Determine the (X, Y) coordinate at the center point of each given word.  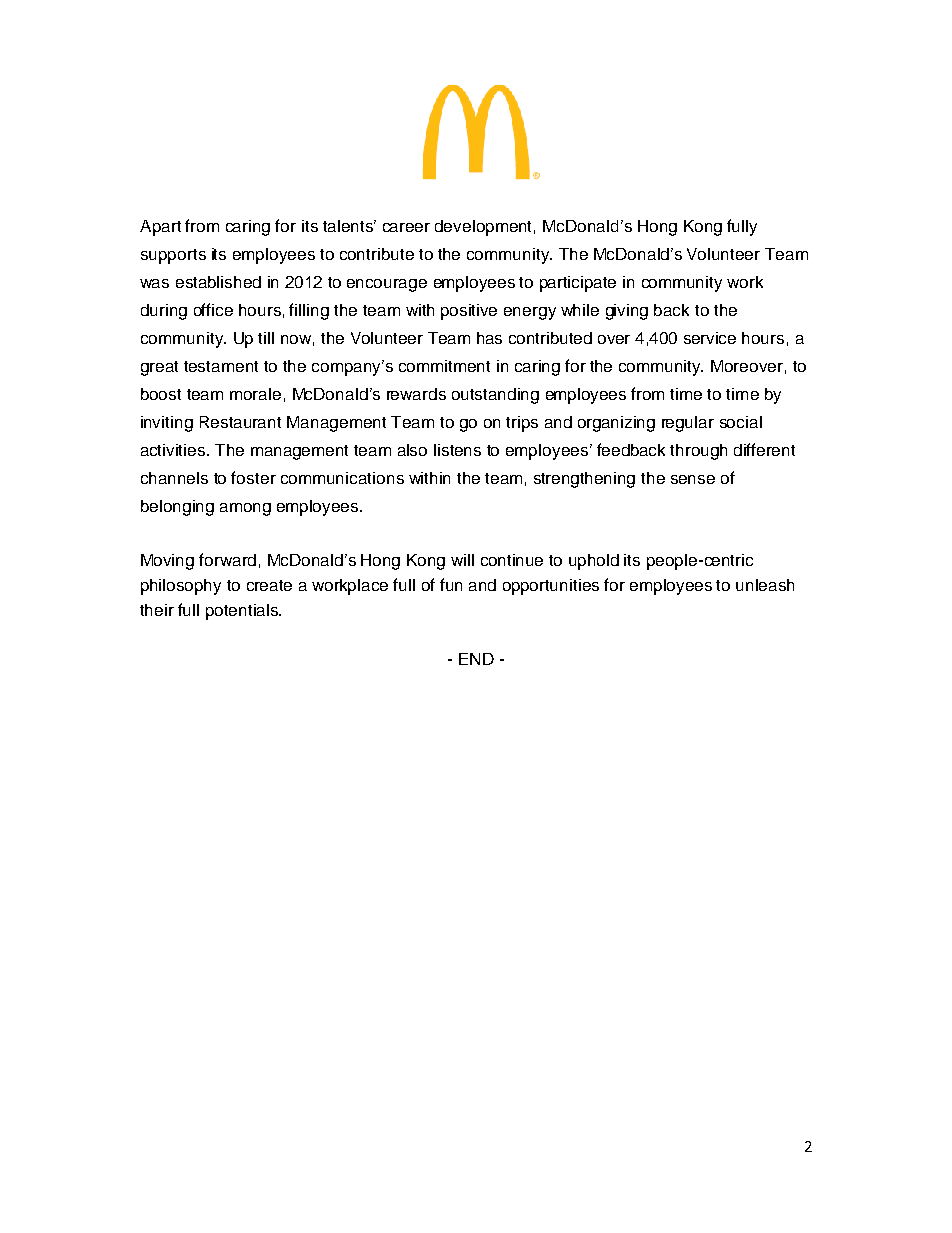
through (698, 452)
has (489, 338)
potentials (243, 612)
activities (174, 450)
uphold (594, 562)
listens (457, 450)
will (462, 560)
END (476, 659)
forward (227, 559)
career (406, 227)
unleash (765, 585)
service (710, 338)
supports (173, 256)
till (266, 338)
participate (578, 284)
